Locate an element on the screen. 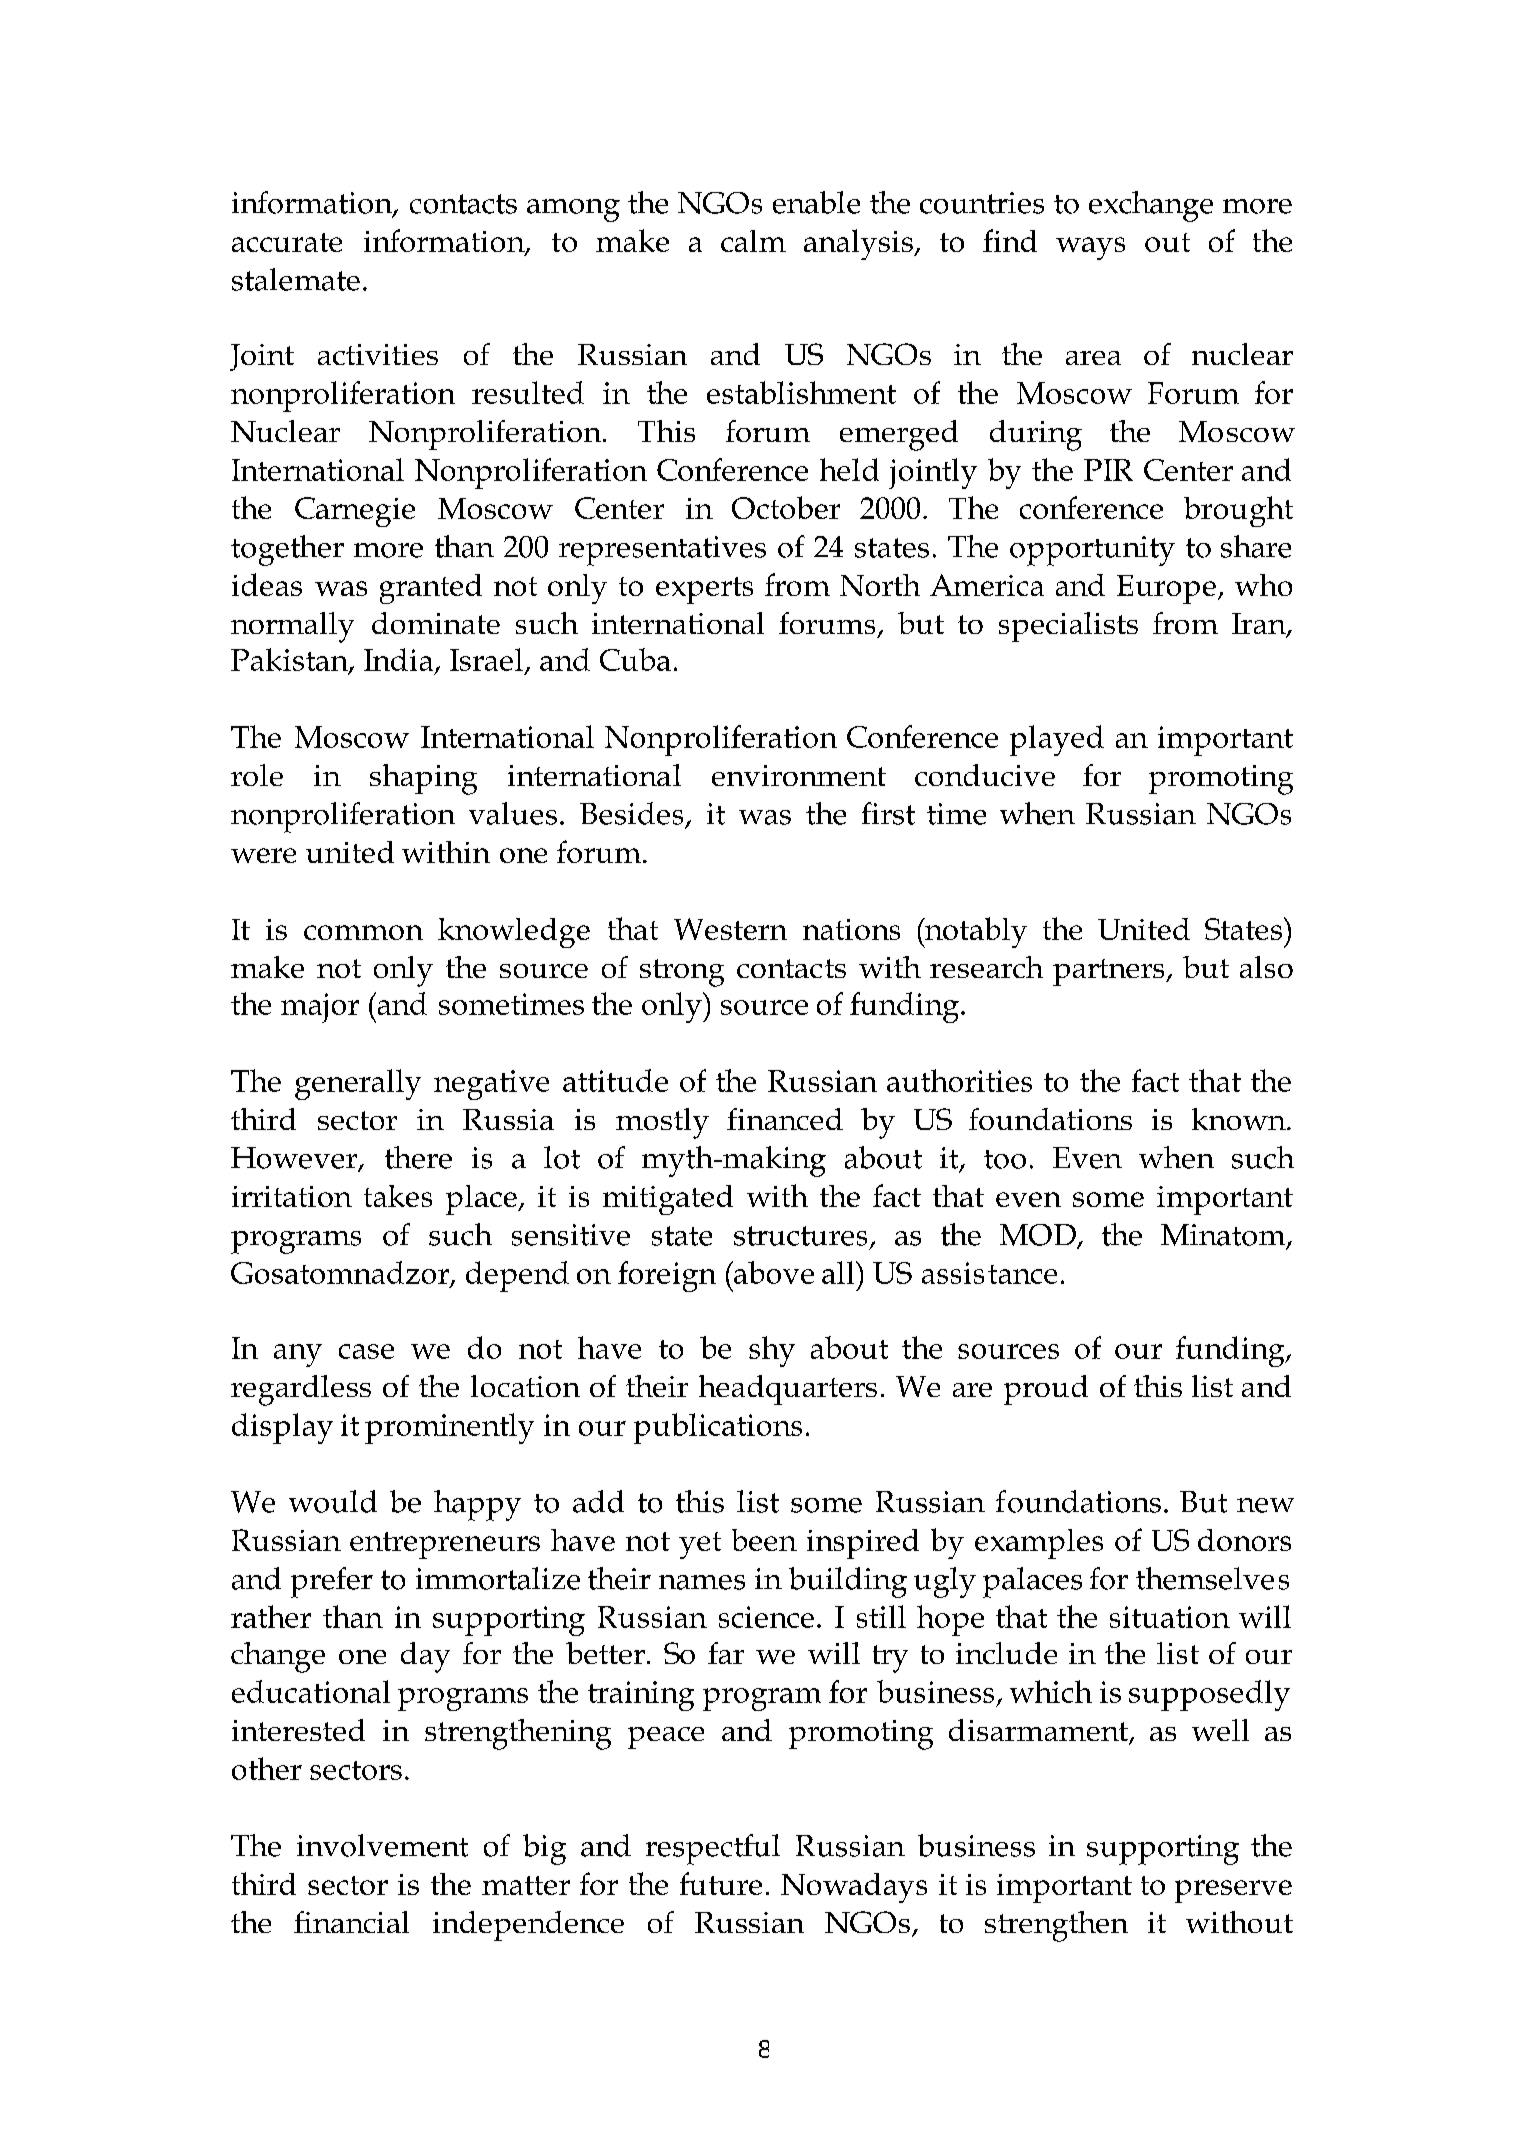 Image resolution: width=1524 pixels, height=2156 pixels. takes is located at coordinates (398, 1196).
